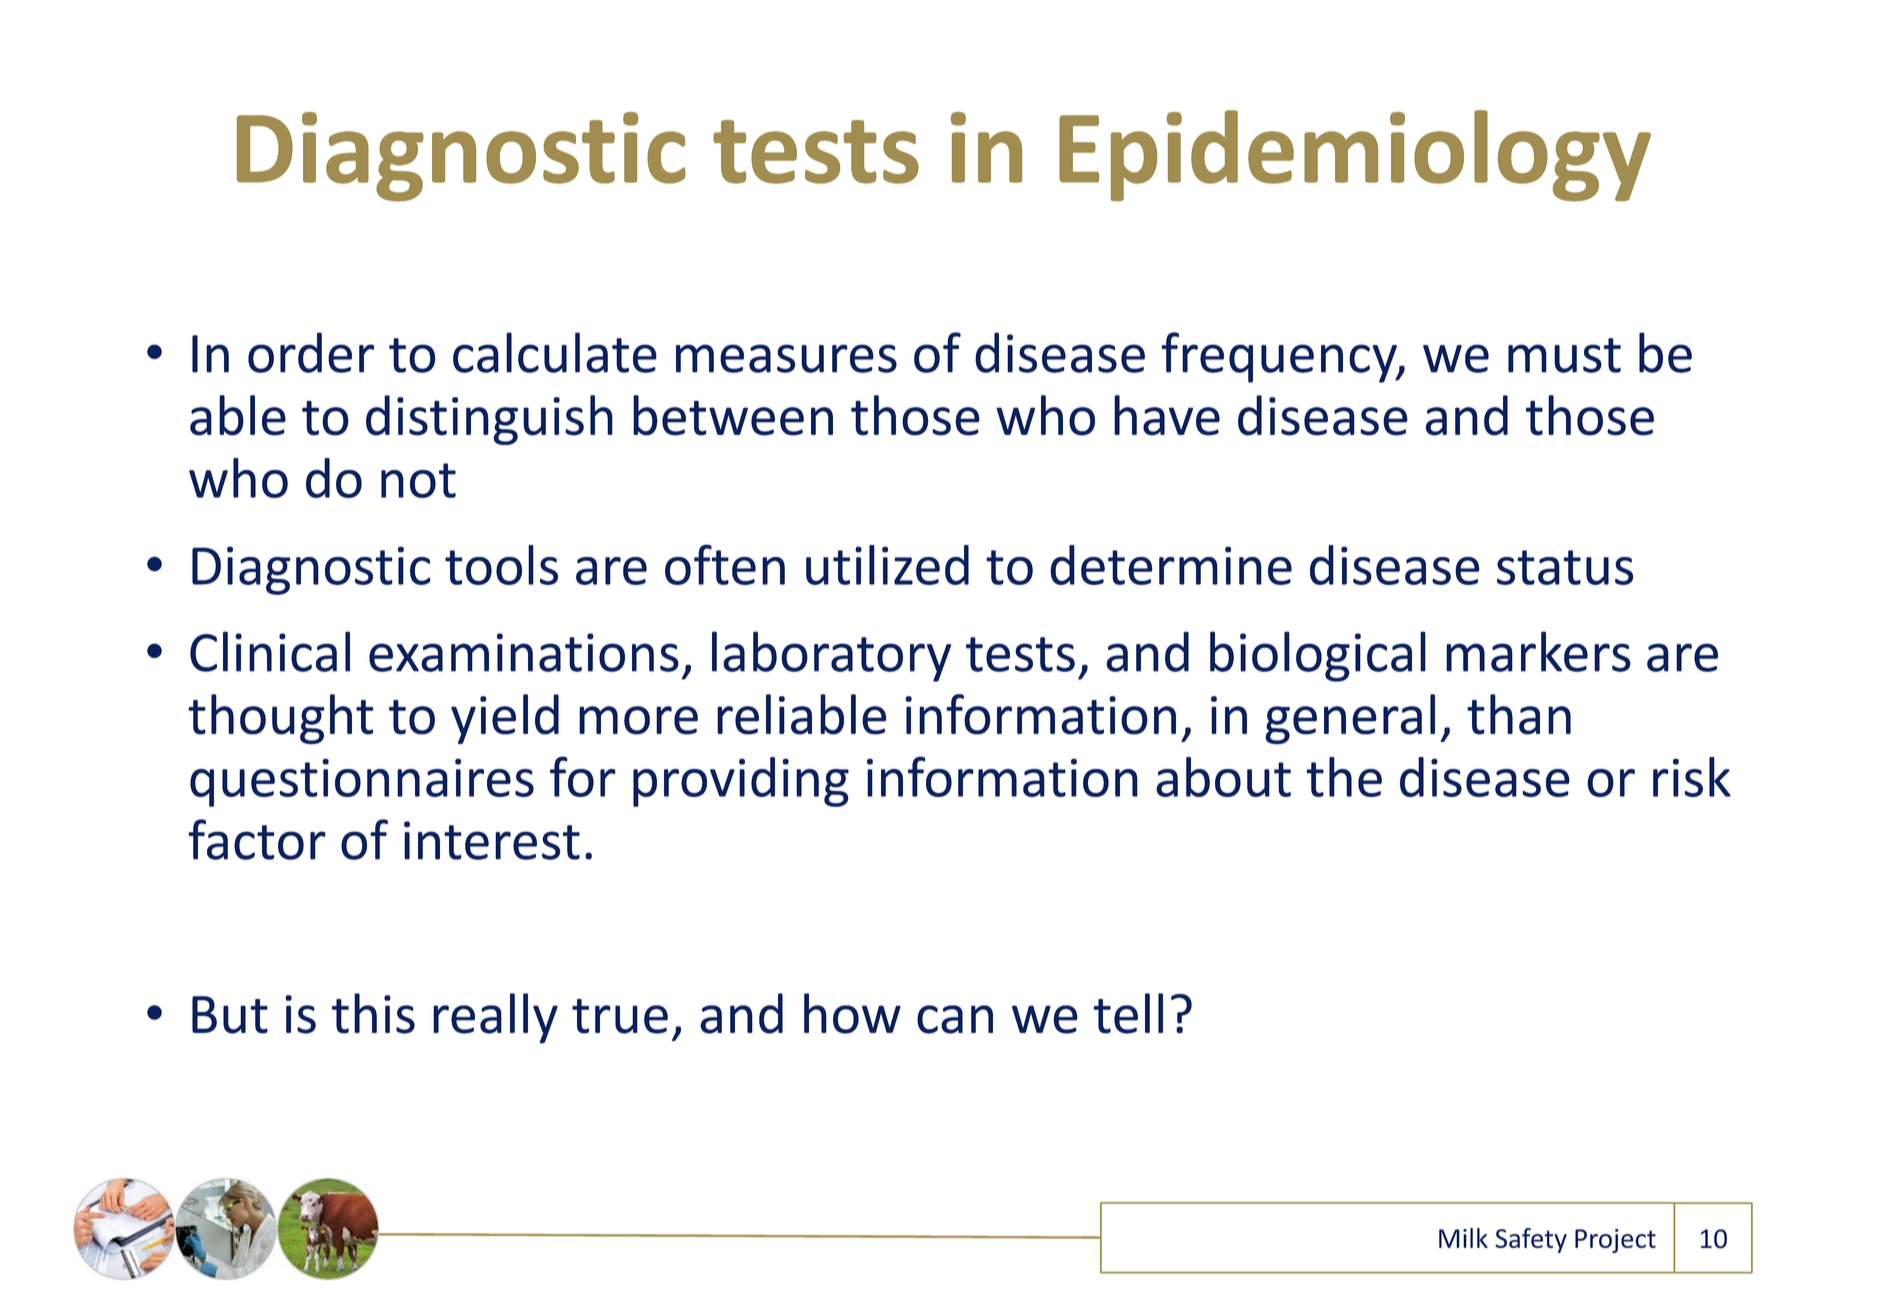  Describe the element at coordinates (495, 1018) in the document. I see `really` at that location.
